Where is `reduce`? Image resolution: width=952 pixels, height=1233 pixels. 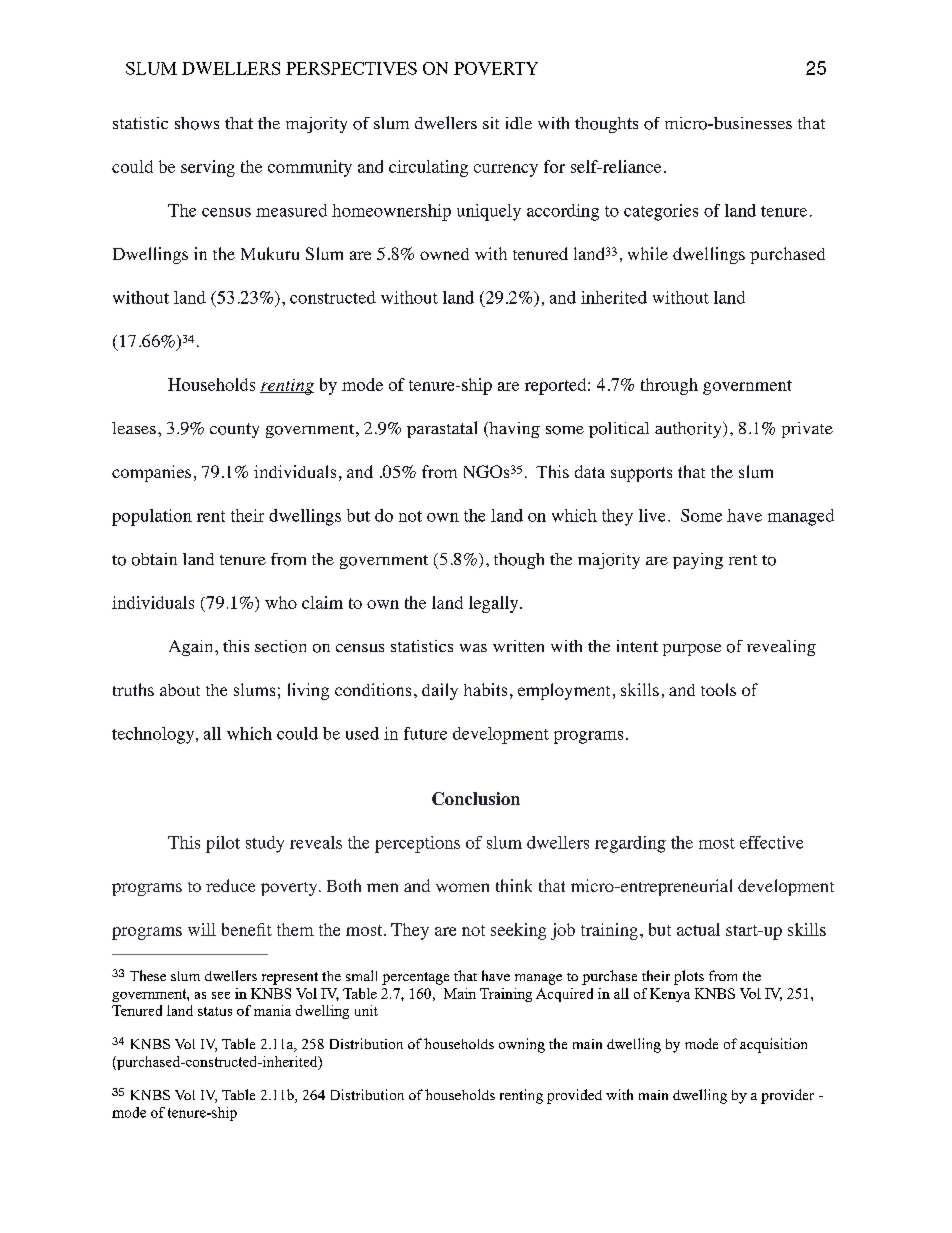
reduce is located at coordinates (230, 885).
